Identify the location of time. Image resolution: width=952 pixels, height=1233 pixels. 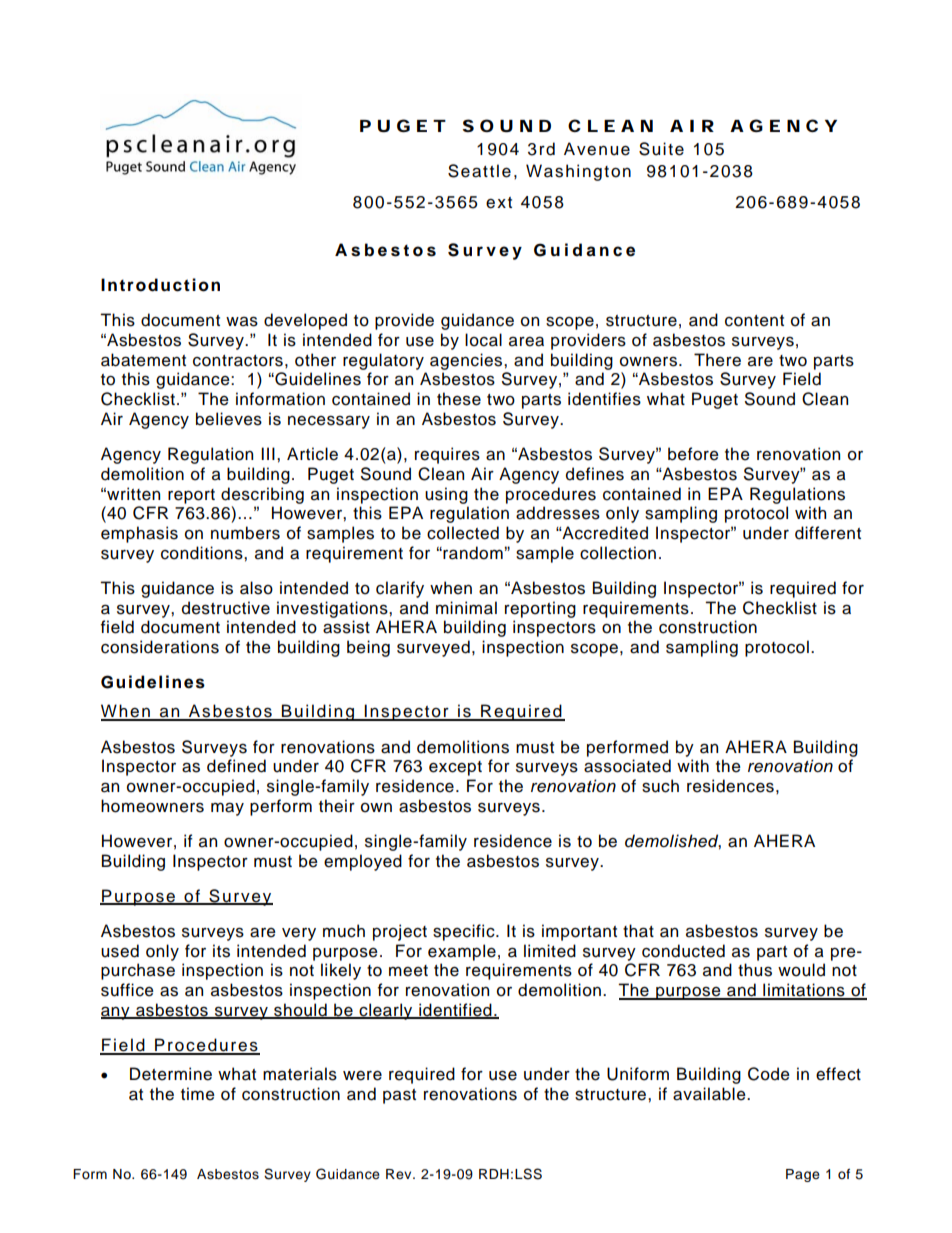
(198, 1094).
